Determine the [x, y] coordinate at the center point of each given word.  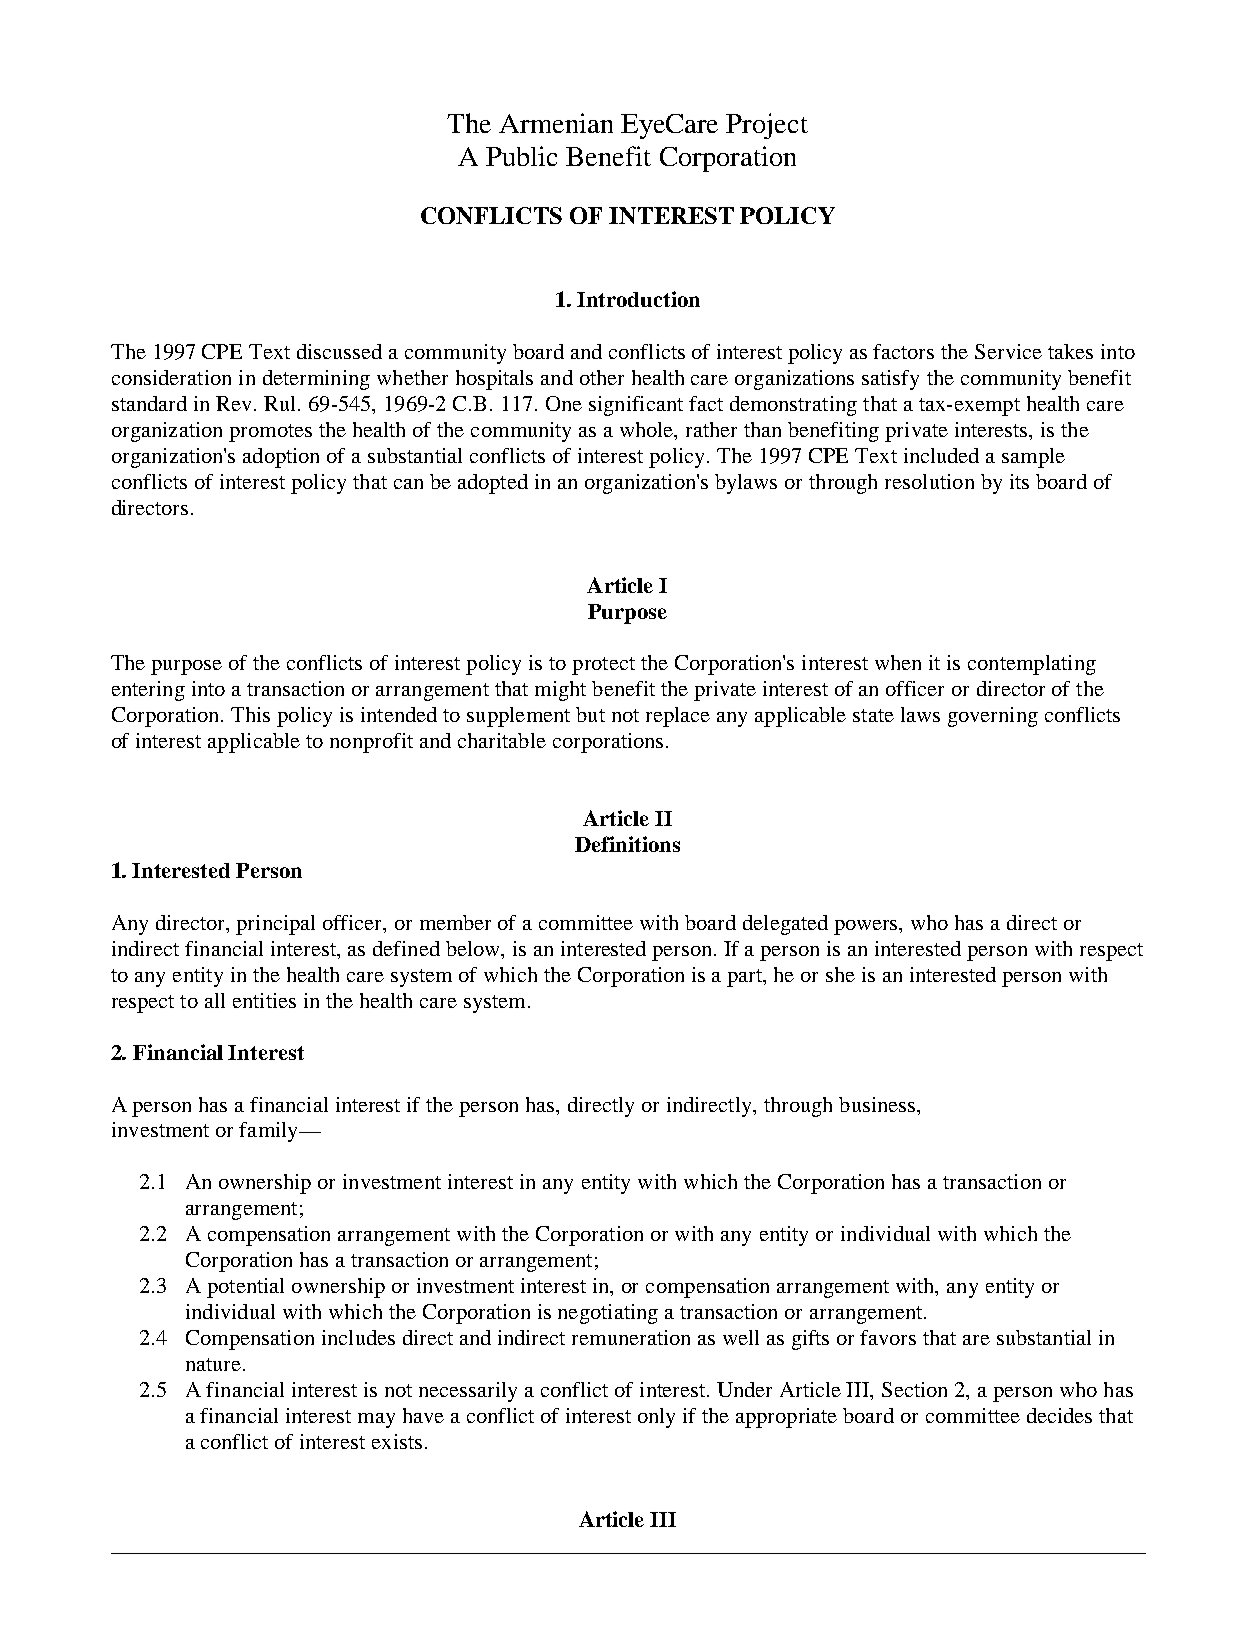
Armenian [556, 123]
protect [603, 666]
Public [521, 156]
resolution [929, 481]
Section [914, 1389]
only [656, 1418]
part [746, 978]
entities [264, 1000]
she [840, 974]
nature [213, 1364]
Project [767, 126]
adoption [281, 458]
